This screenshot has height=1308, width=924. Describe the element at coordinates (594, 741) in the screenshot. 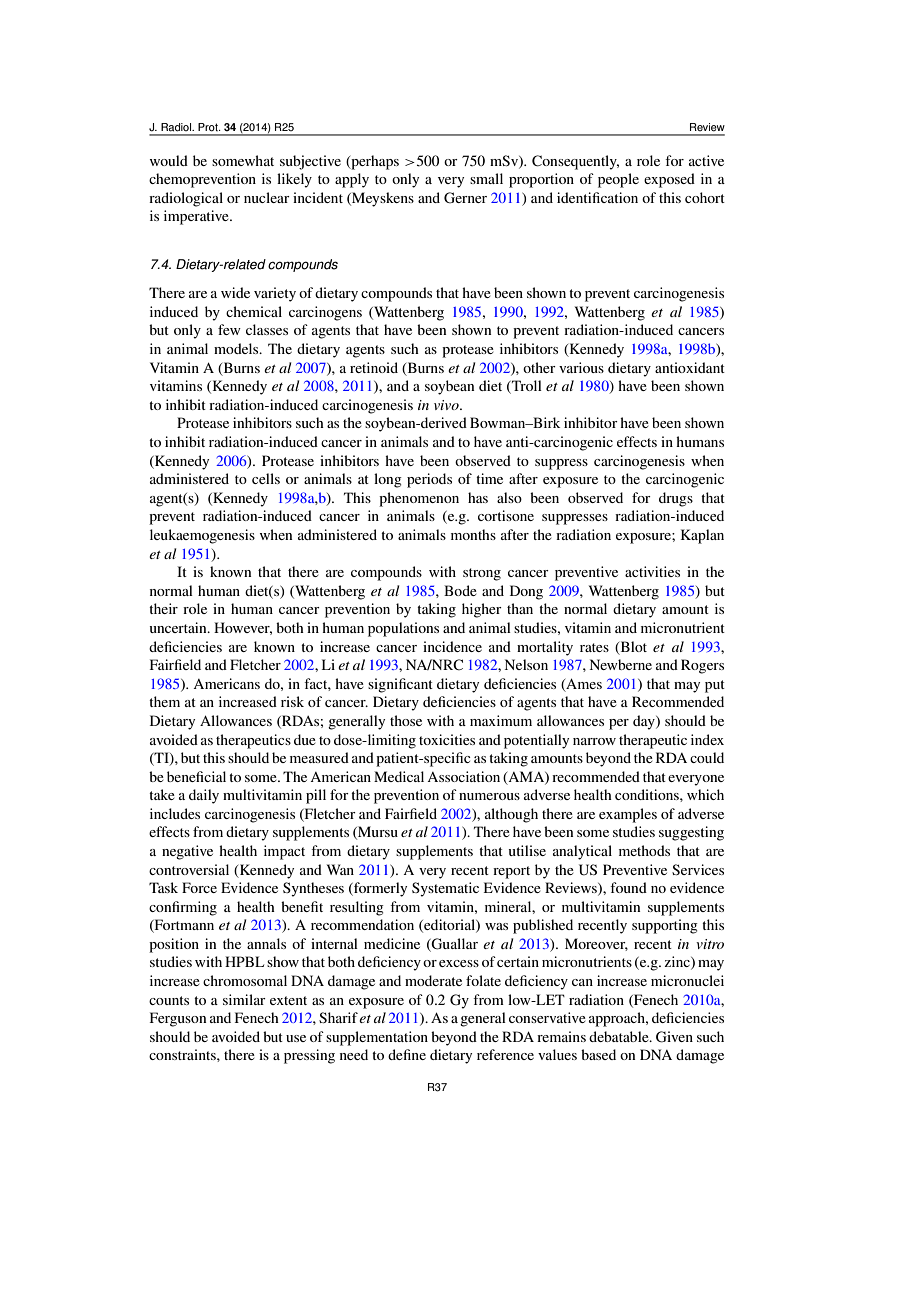

I see `narrow` at that location.
